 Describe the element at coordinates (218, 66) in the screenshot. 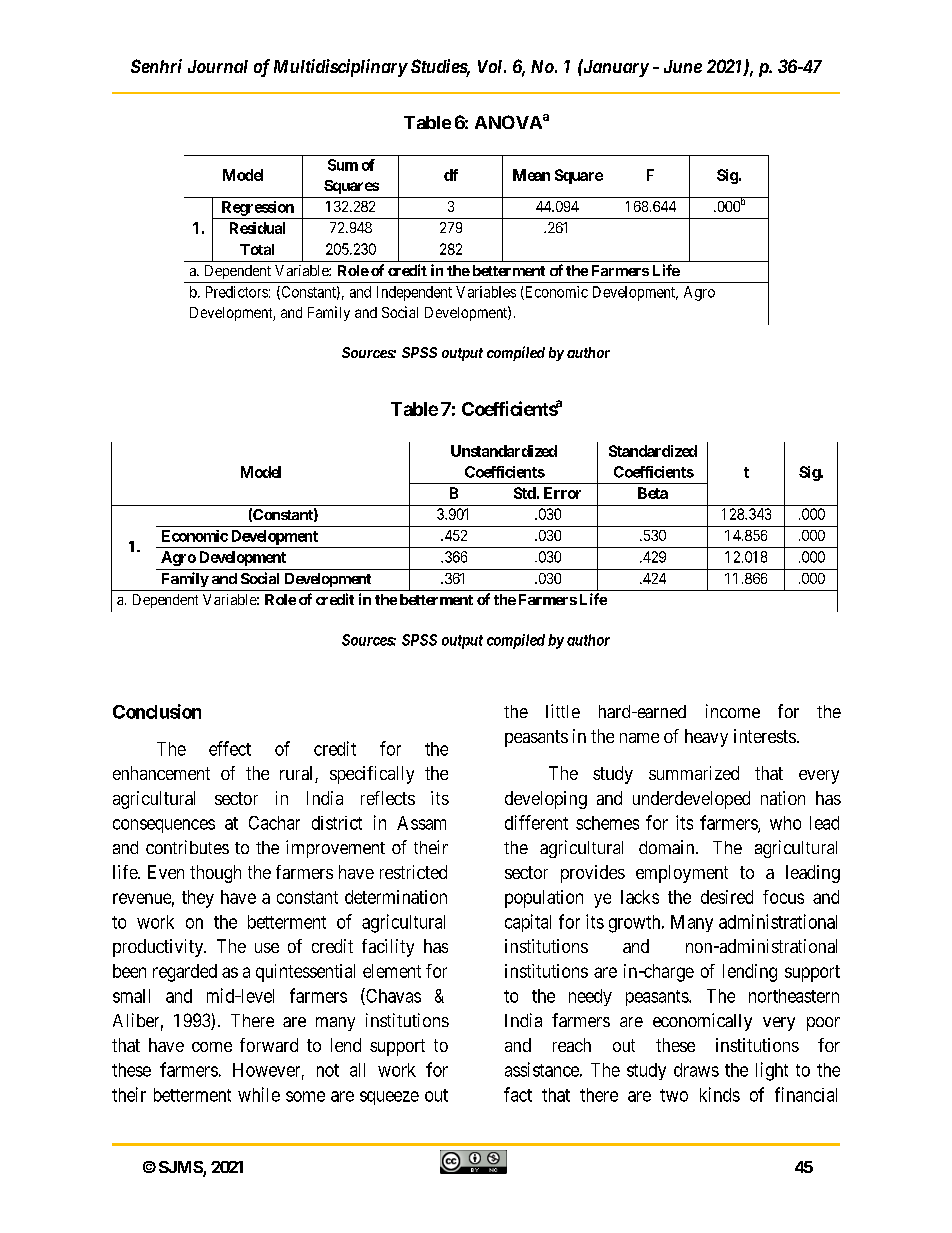

I see `Journal` at that location.
